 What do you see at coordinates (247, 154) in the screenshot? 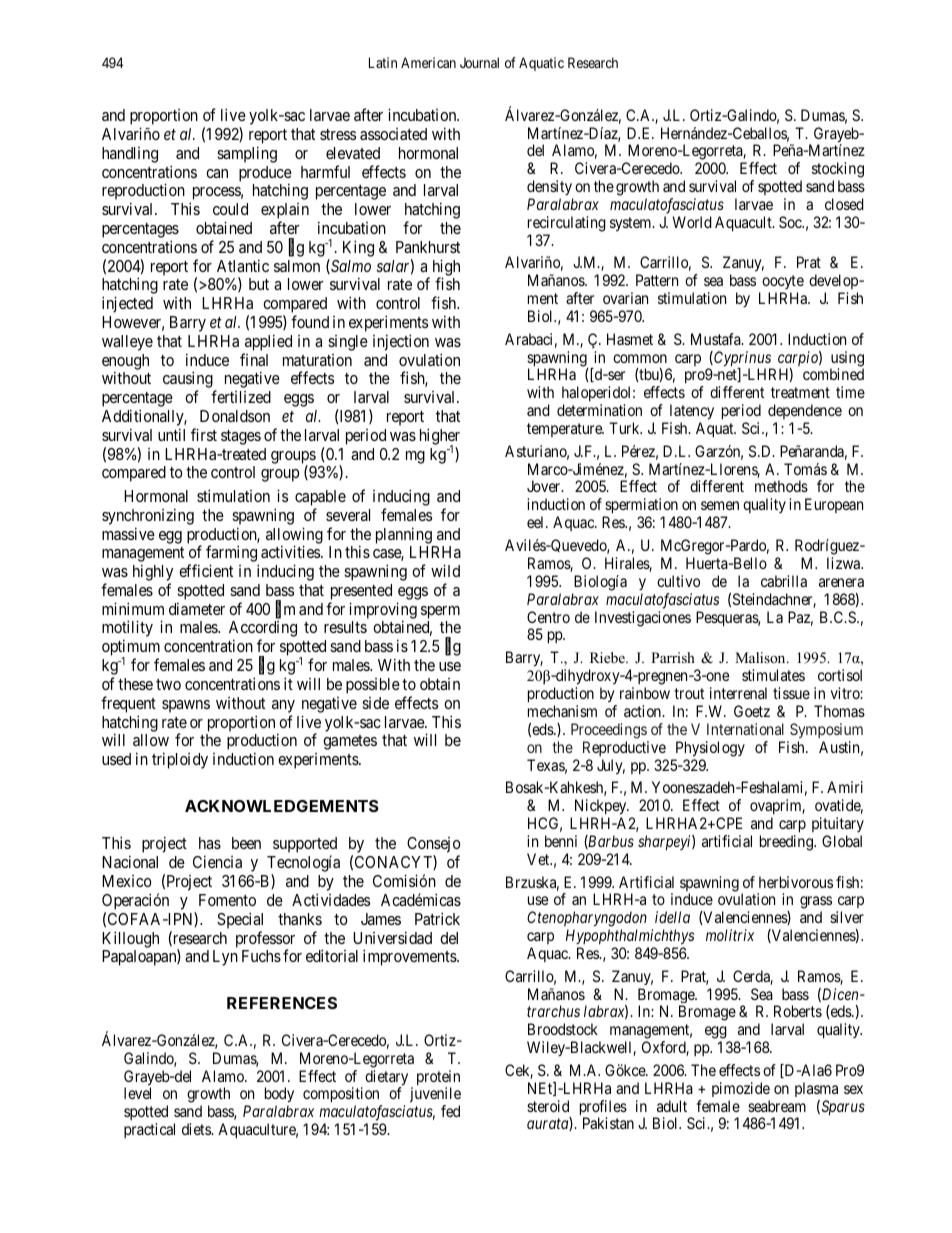
I see `sampling` at bounding box center [247, 154].
